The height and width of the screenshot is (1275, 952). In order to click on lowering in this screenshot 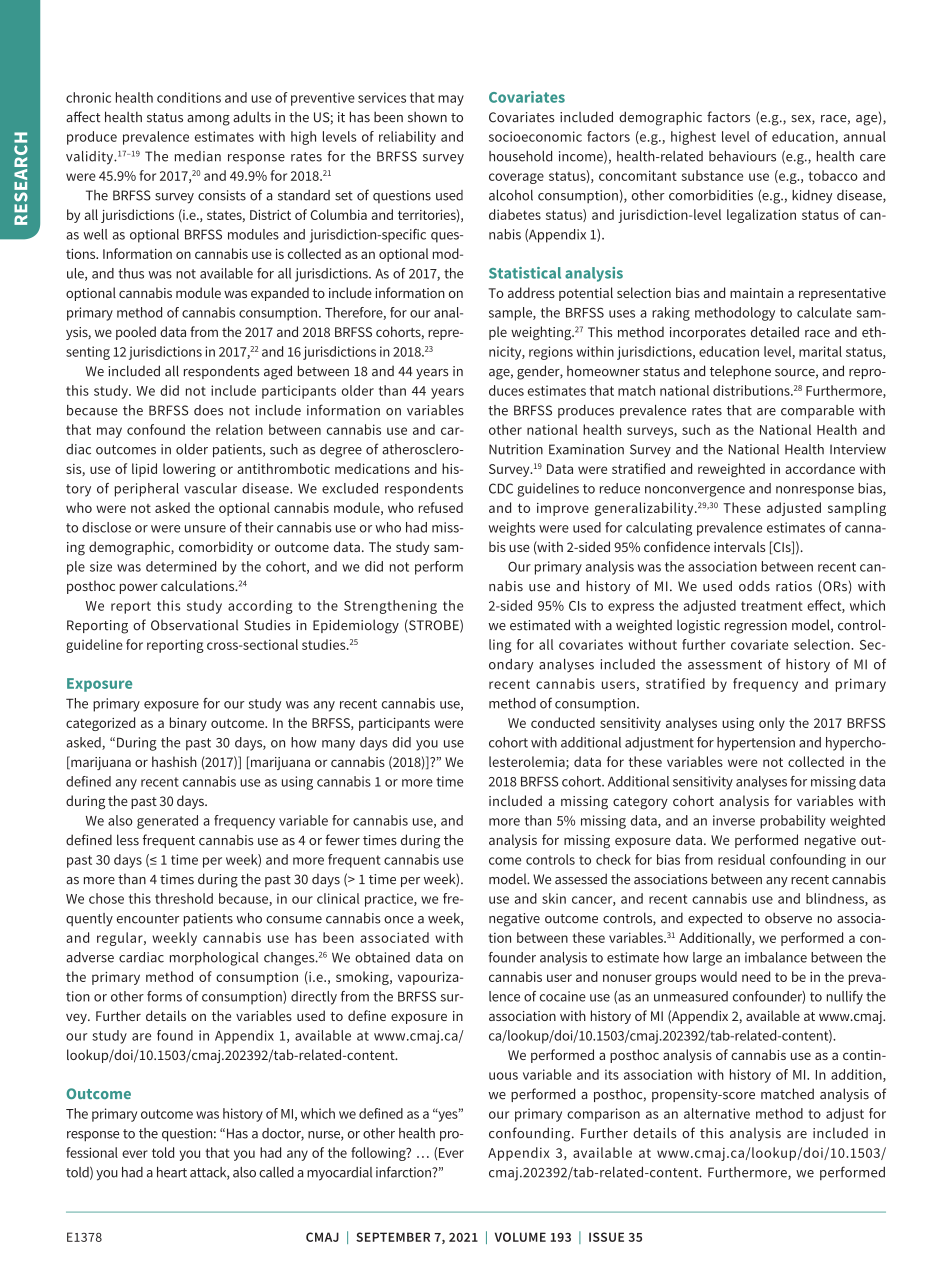, I will do `click(189, 470)`.
